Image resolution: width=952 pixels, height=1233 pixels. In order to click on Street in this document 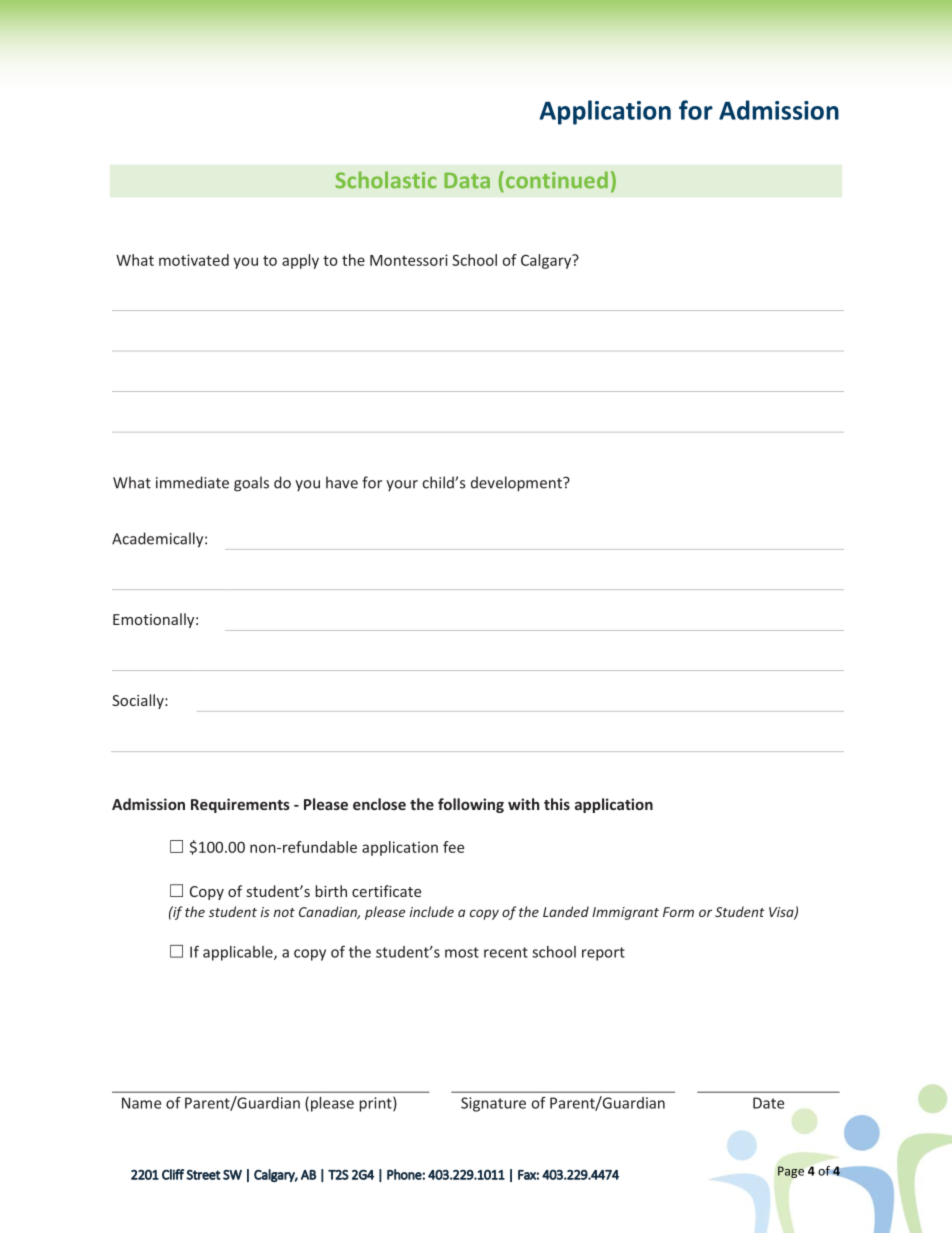, I will do `click(203, 1175)`.
